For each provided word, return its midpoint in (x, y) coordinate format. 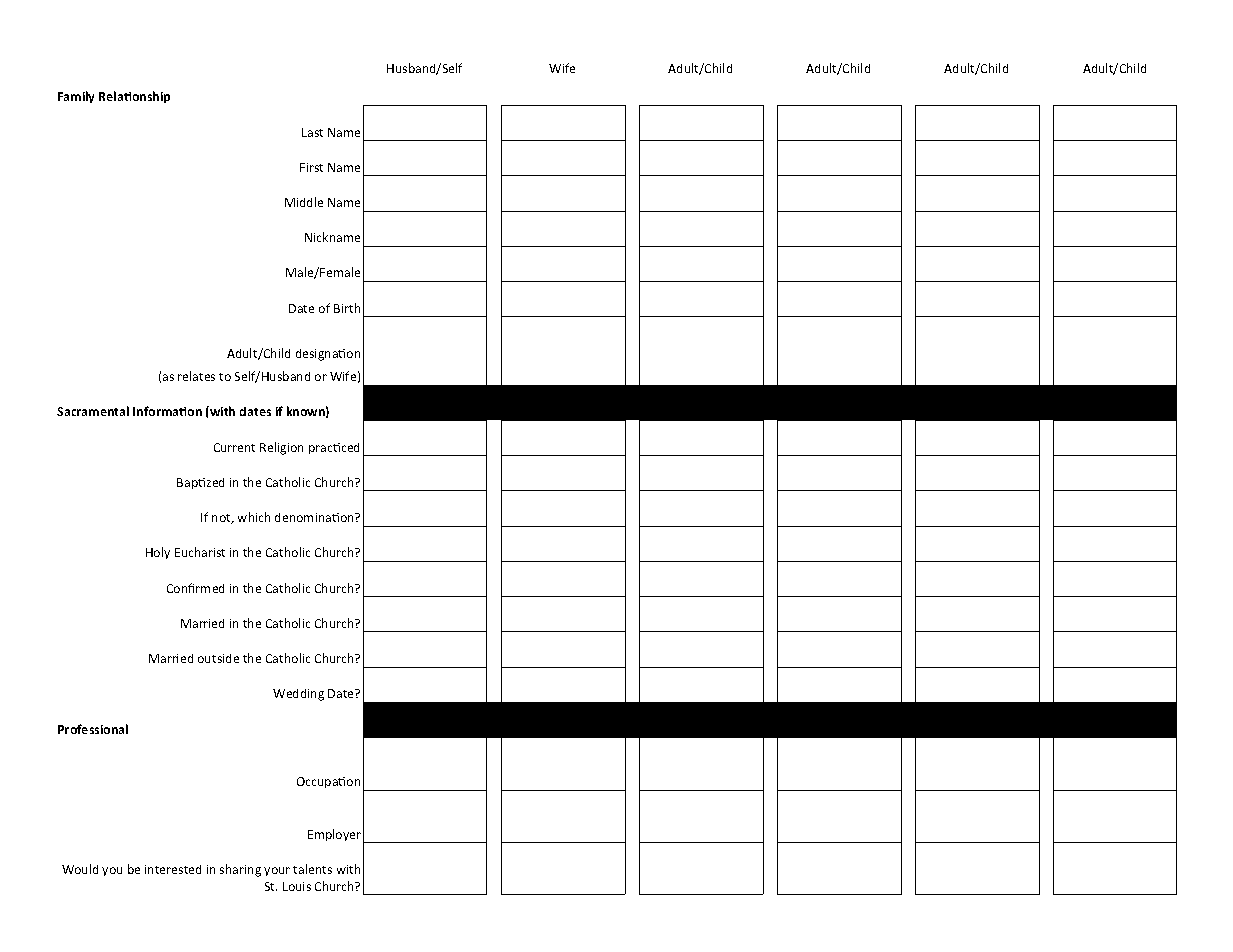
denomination (315, 517)
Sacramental (93, 411)
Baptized (200, 483)
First (311, 167)
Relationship (134, 97)
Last (312, 132)
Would (80, 869)
